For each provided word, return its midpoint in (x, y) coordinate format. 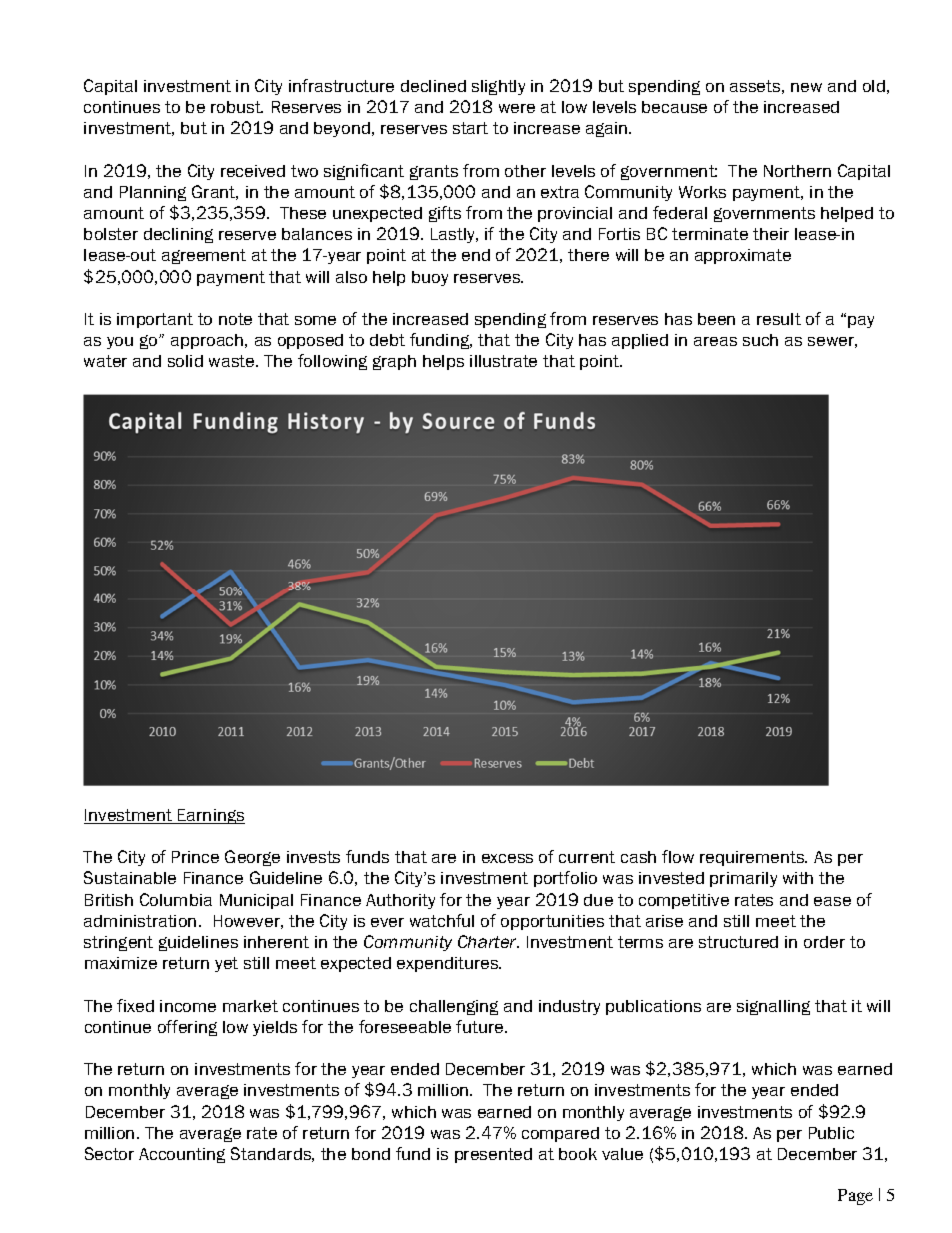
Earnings (210, 816)
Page (855, 1197)
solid (185, 361)
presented (493, 1155)
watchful (442, 920)
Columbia (176, 899)
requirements (753, 858)
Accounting (182, 1155)
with (798, 878)
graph (394, 362)
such (760, 340)
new (806, 87)
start (470, 128)
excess (507, 858)
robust (237, 107)
